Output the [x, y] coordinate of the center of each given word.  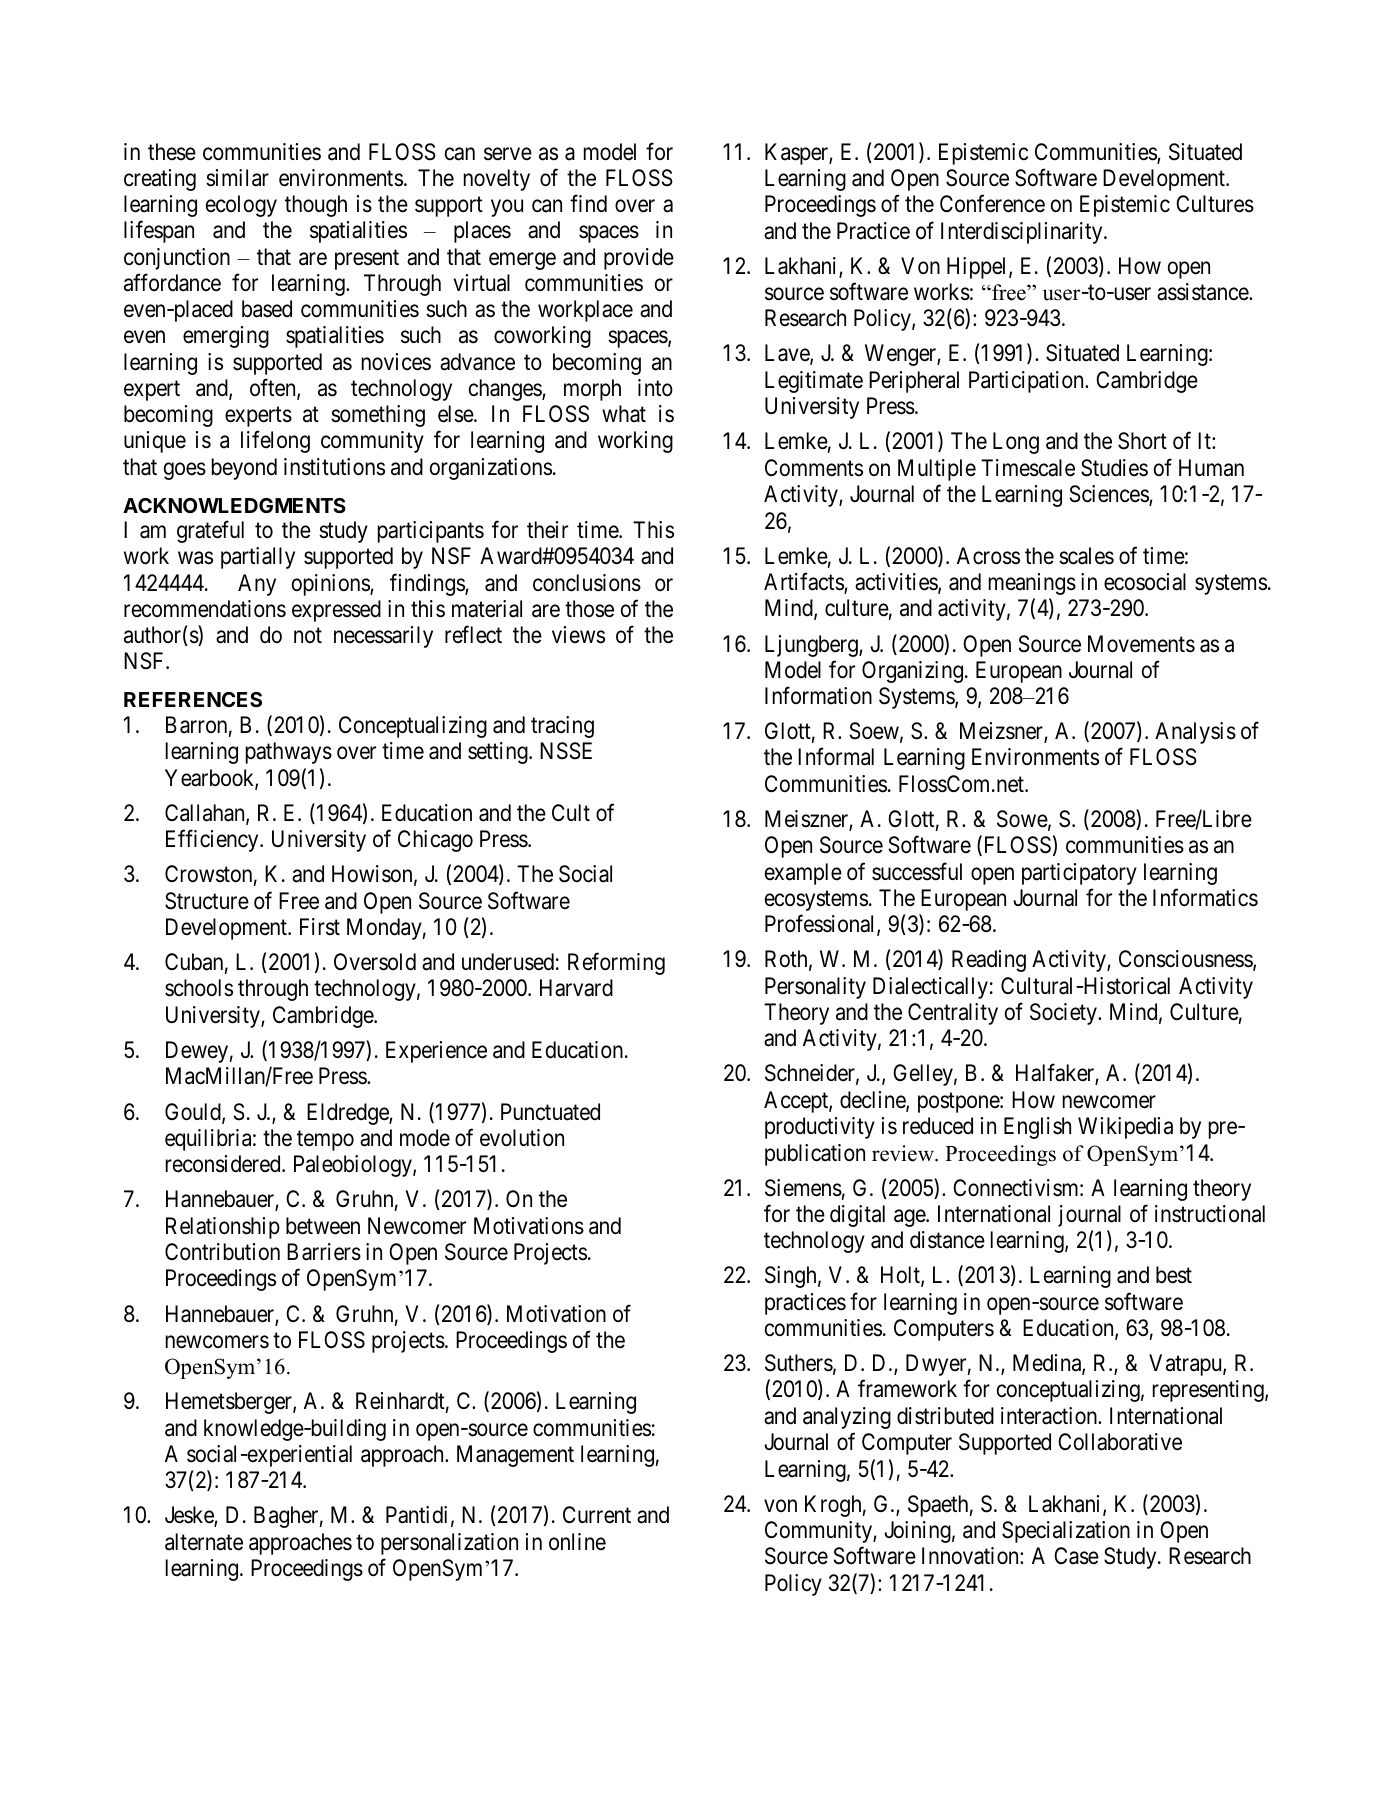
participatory [1079, 874]
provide [639, 259]
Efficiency [213, 841]
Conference [992, 204]
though [316, 206]
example [803, 874]
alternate [204, 1542]
